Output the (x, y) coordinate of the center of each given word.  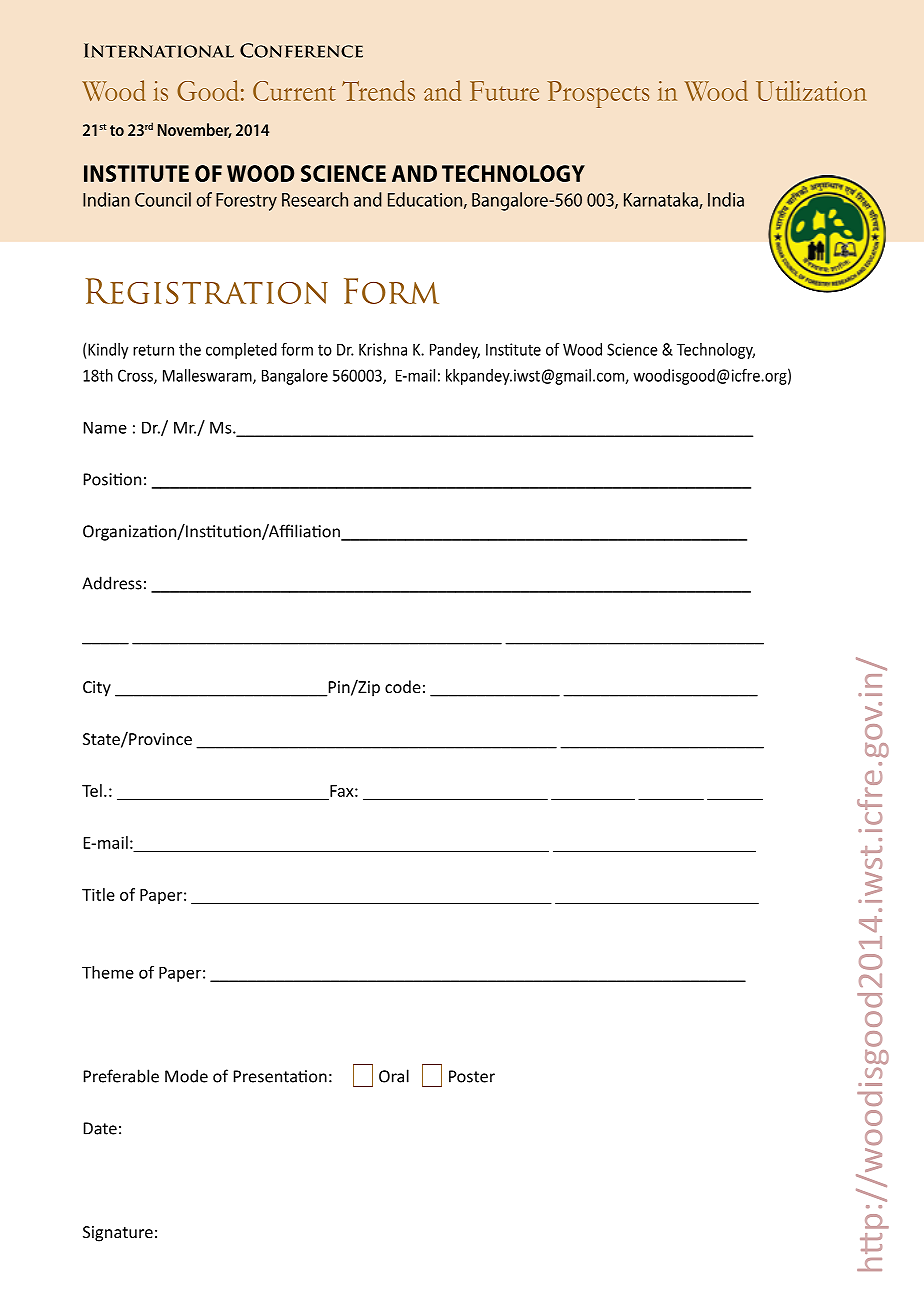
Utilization (811, 91)
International (159, 50)
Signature (118, 1234)
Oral (394, 1076)
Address (112, 583)
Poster (472, 1076)
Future (504, 91)
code (403, 686)
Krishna (383, 349)
